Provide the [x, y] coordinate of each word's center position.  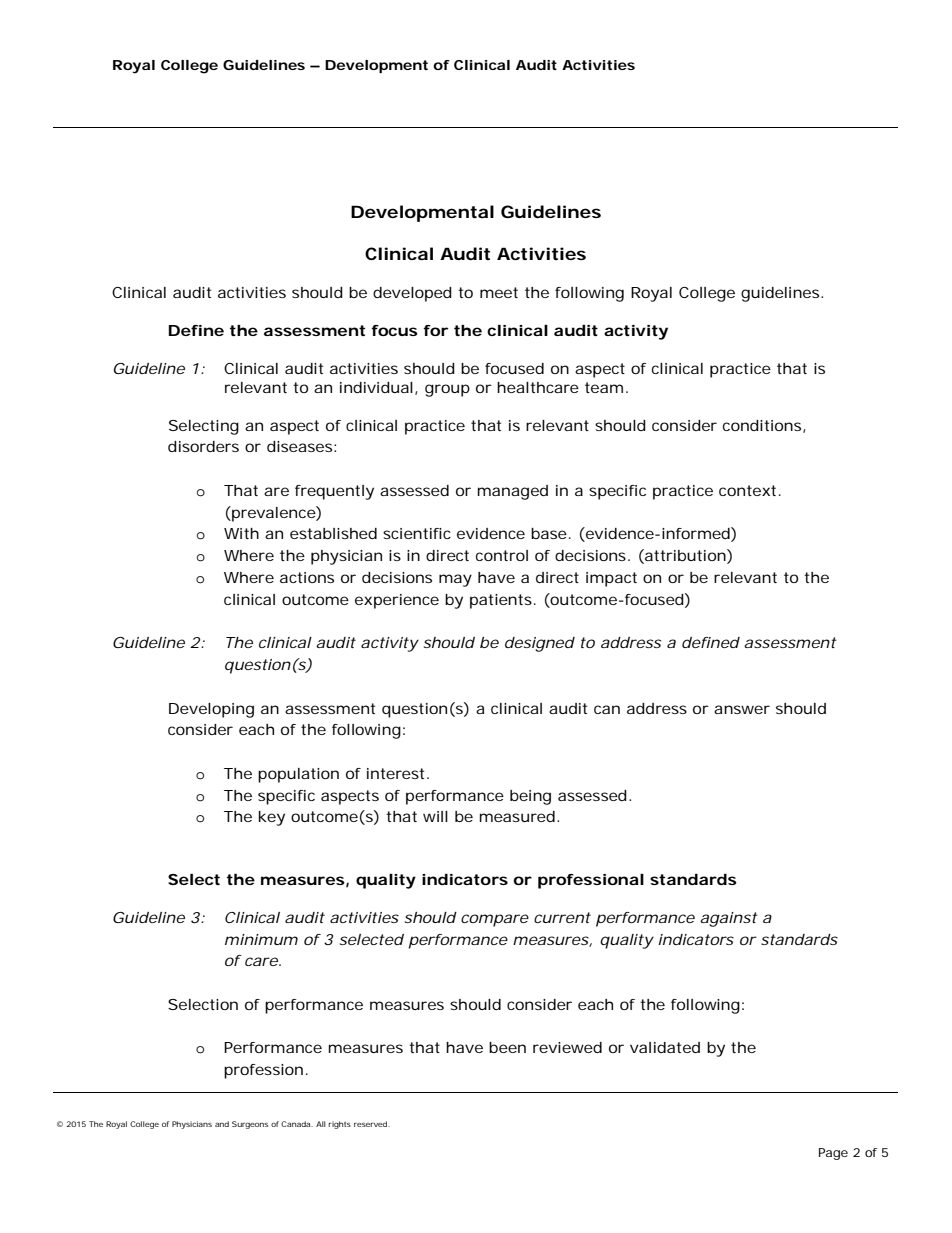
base [549, 533]
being [530, 797]
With [241, 533]
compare [495, 920]
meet [499, 292]
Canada [297, 1124]
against [729, 919]
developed [412, 294]
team [604, 387]
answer [742, 709]
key [272, 818]
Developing [211, 710]
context [747, 490]
